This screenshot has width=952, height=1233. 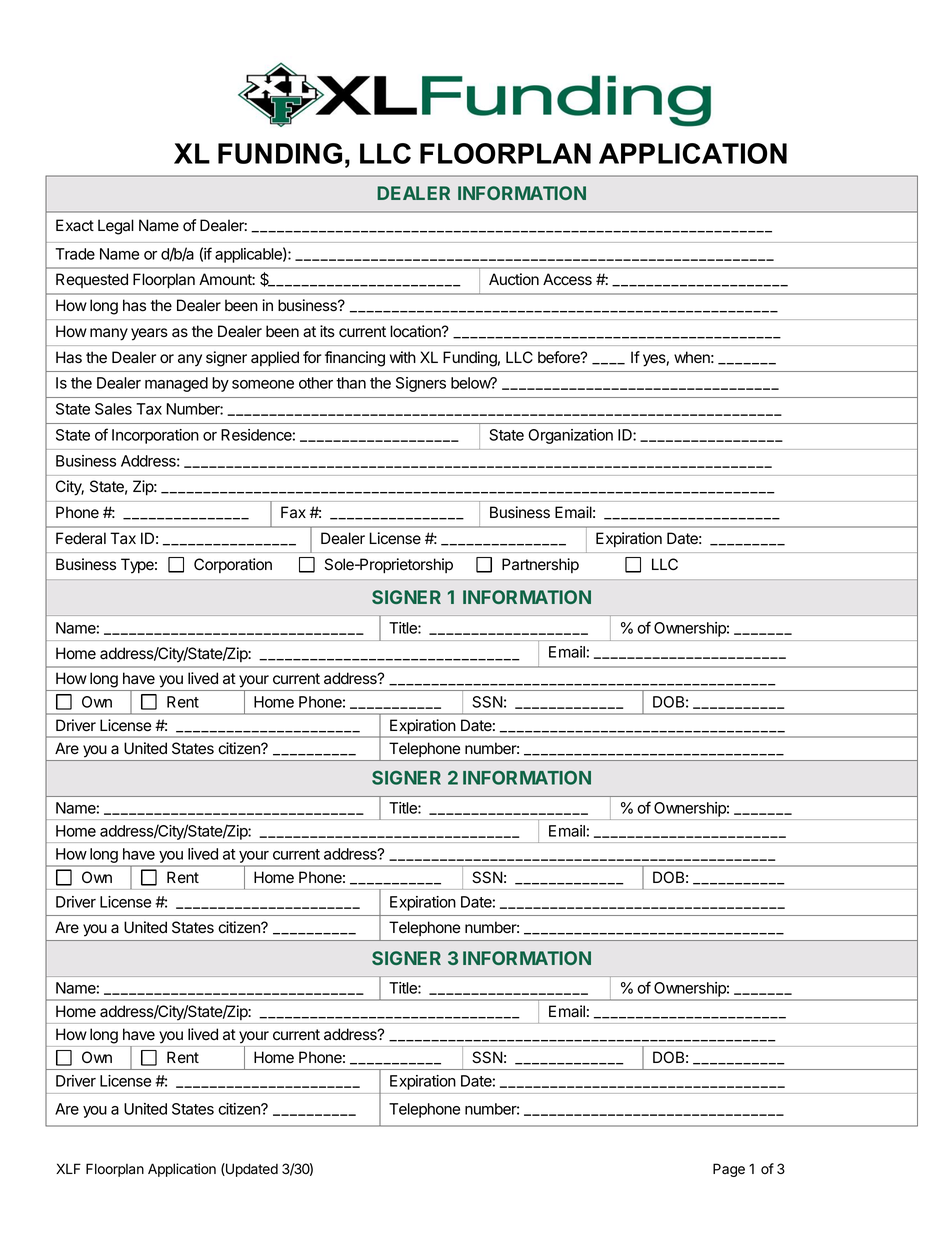 I want to click on Page, so click(x=729, y=1170).
